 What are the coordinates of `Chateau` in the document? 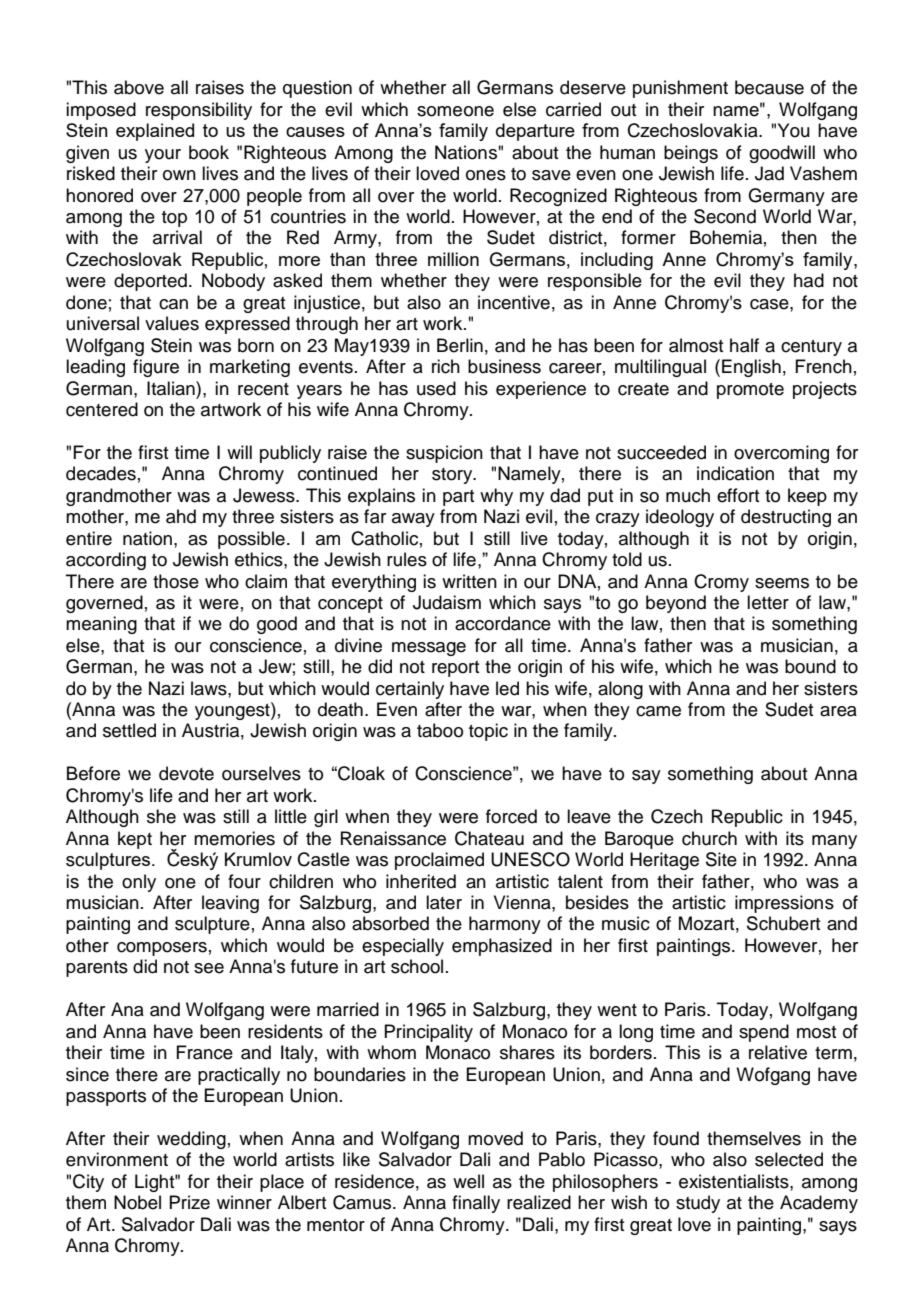 It's located at (489, 838).
